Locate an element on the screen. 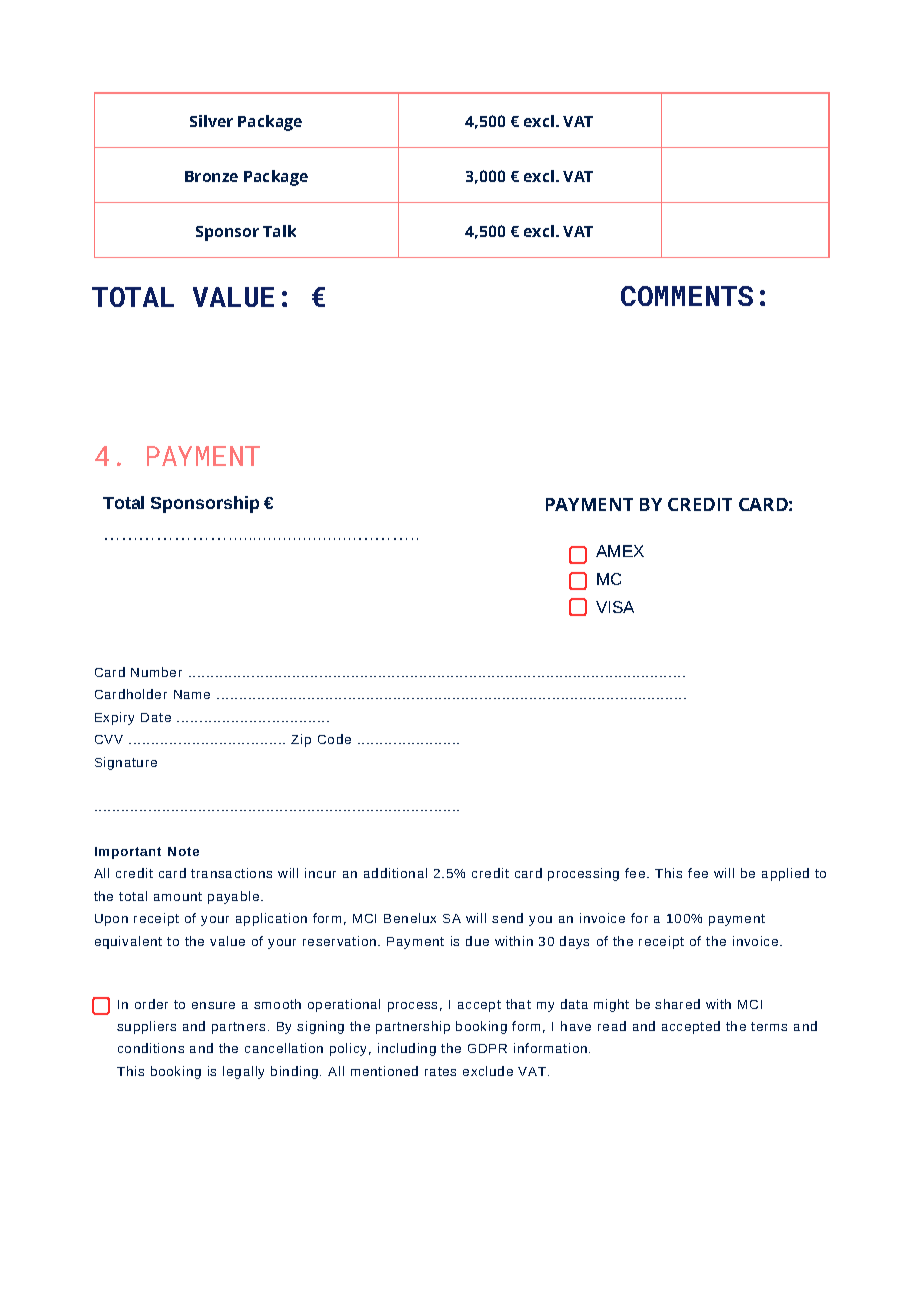 The height and width of the screenshot is (1309, 924). Date is located at coordinates (156, 717).
